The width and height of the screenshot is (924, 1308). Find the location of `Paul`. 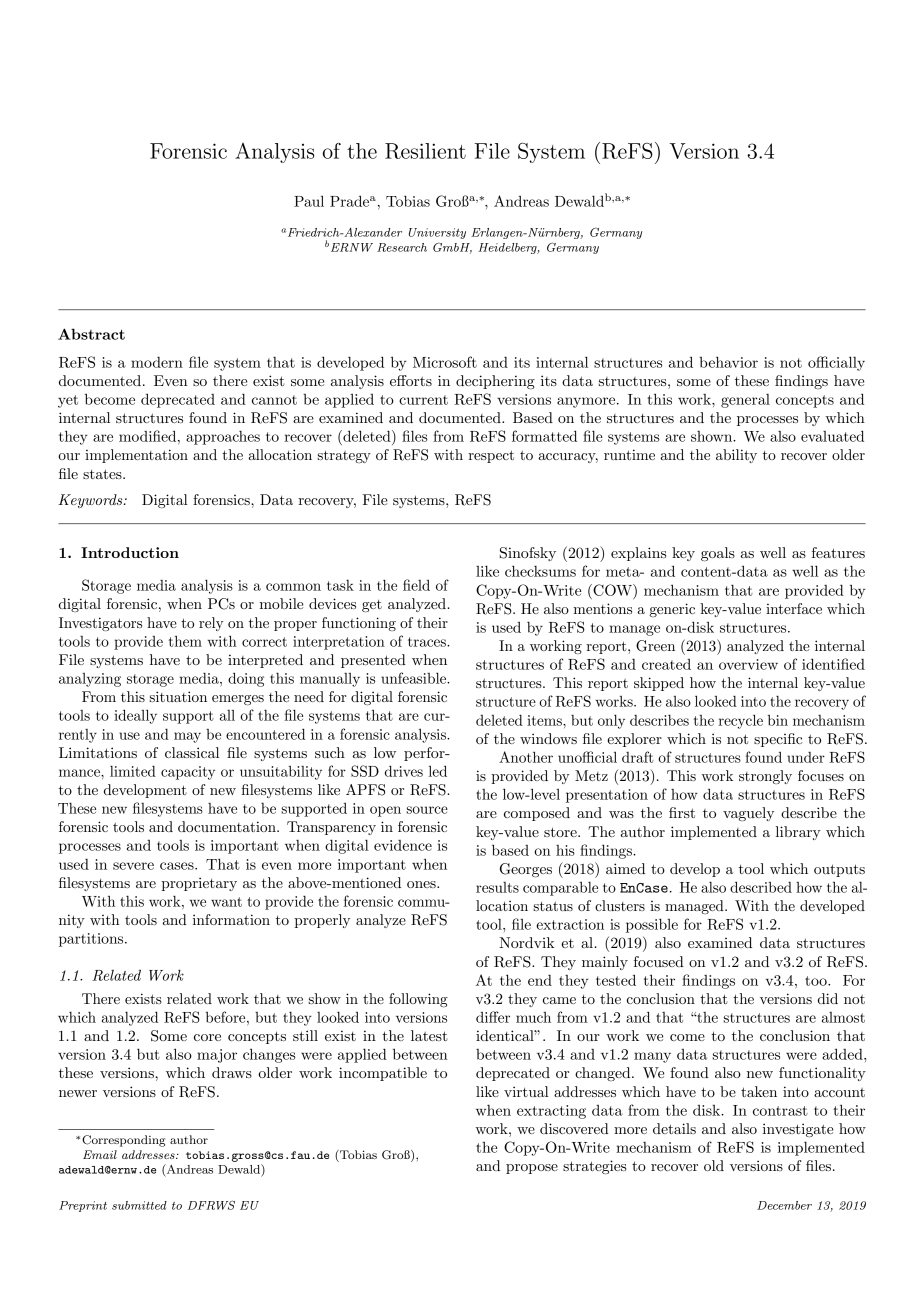

Paul is located at coordinates (309, 201).
